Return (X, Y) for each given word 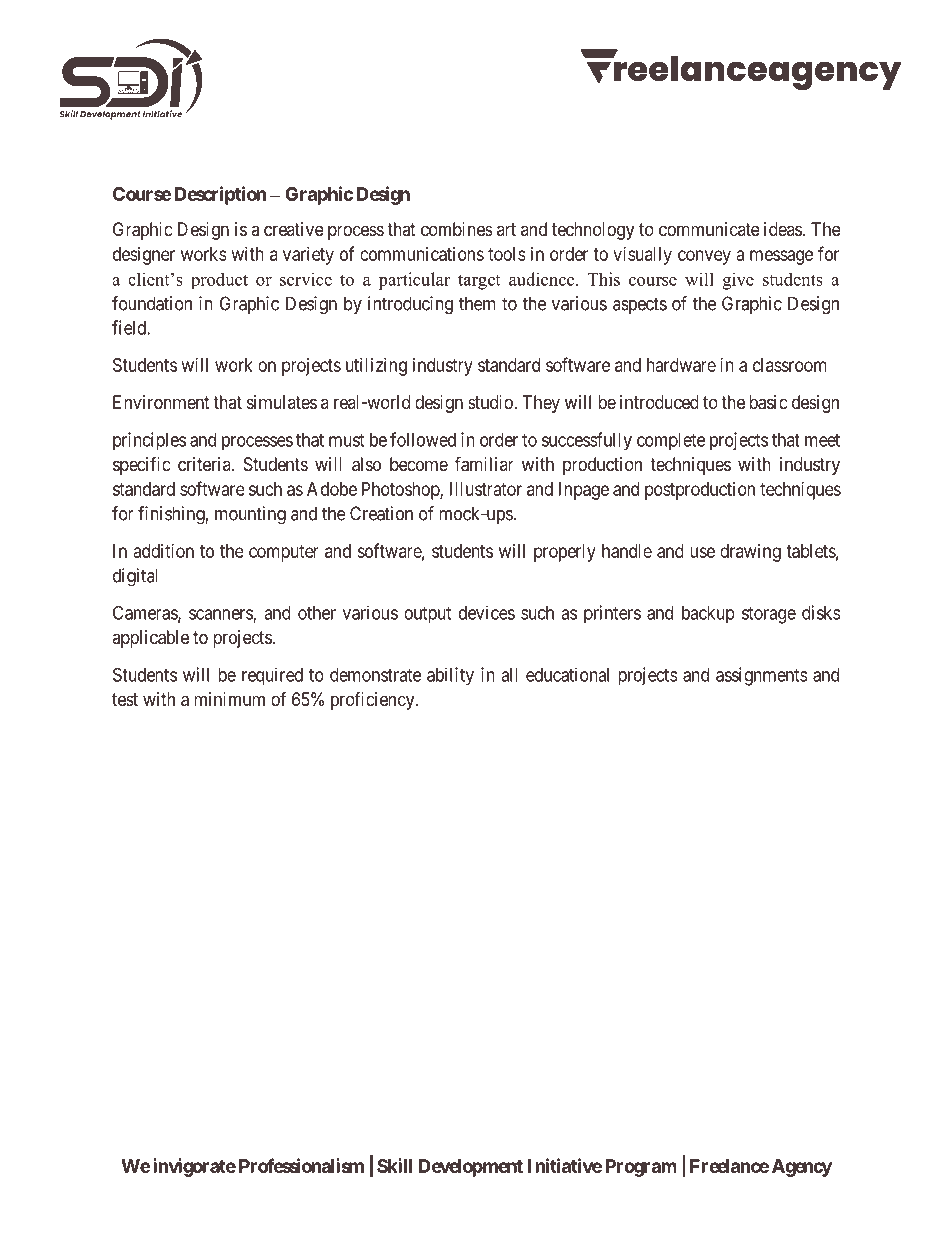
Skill (394, 1165)
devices (487, 612)
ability (450, 676)
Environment (161, 402)
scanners (221, 615)
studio (491, 402)
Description (220, 195)
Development (471, 1168)
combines (457, 229)
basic (768, 402)
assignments (761, 676)
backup (708, 615)
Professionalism (301, 1165)
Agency (802, 1168)
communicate (709, 229)
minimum (229, 699)
